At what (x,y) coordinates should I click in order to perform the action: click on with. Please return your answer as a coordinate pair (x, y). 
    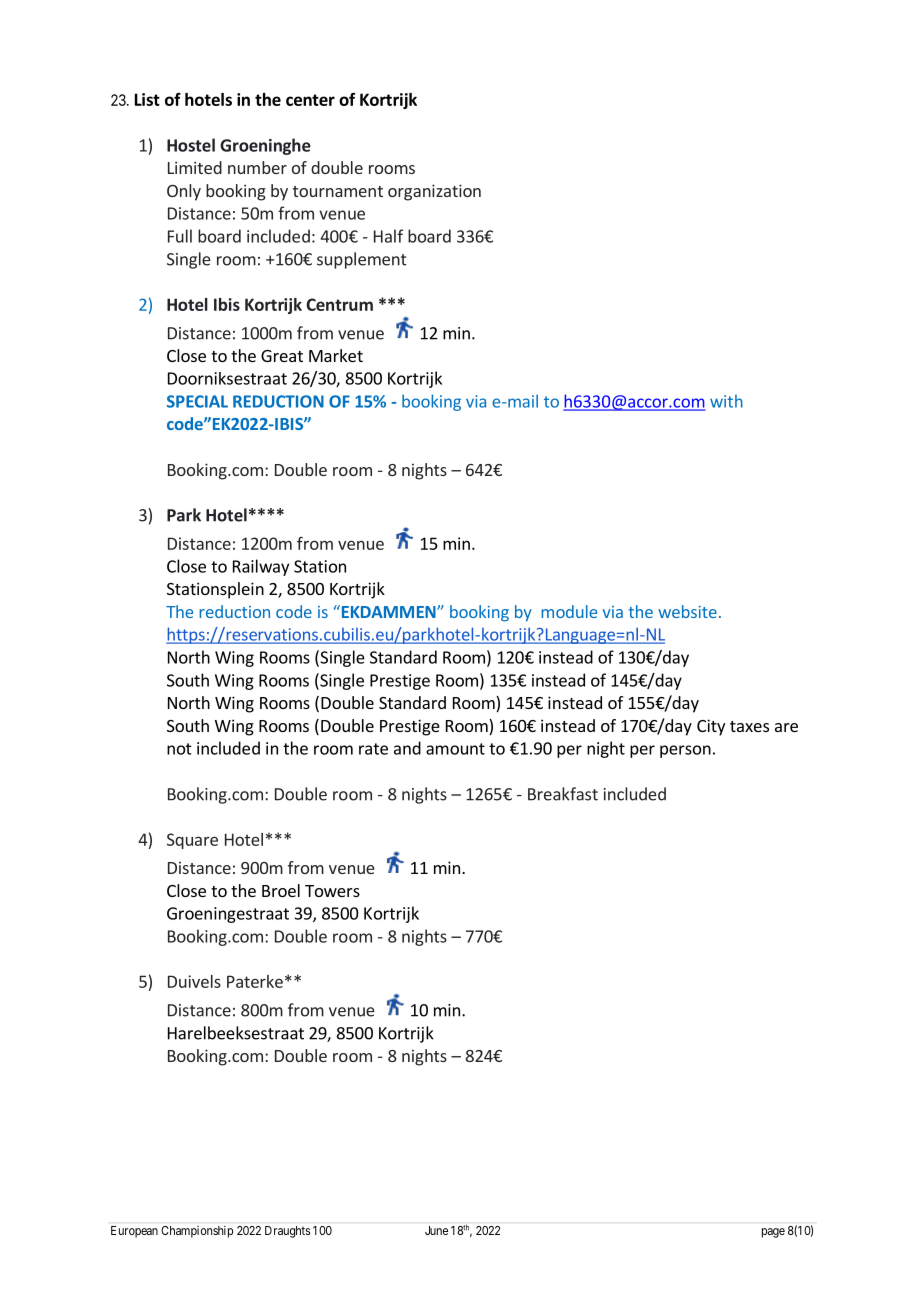
    Looking at the image, I should click on (726, 401).
